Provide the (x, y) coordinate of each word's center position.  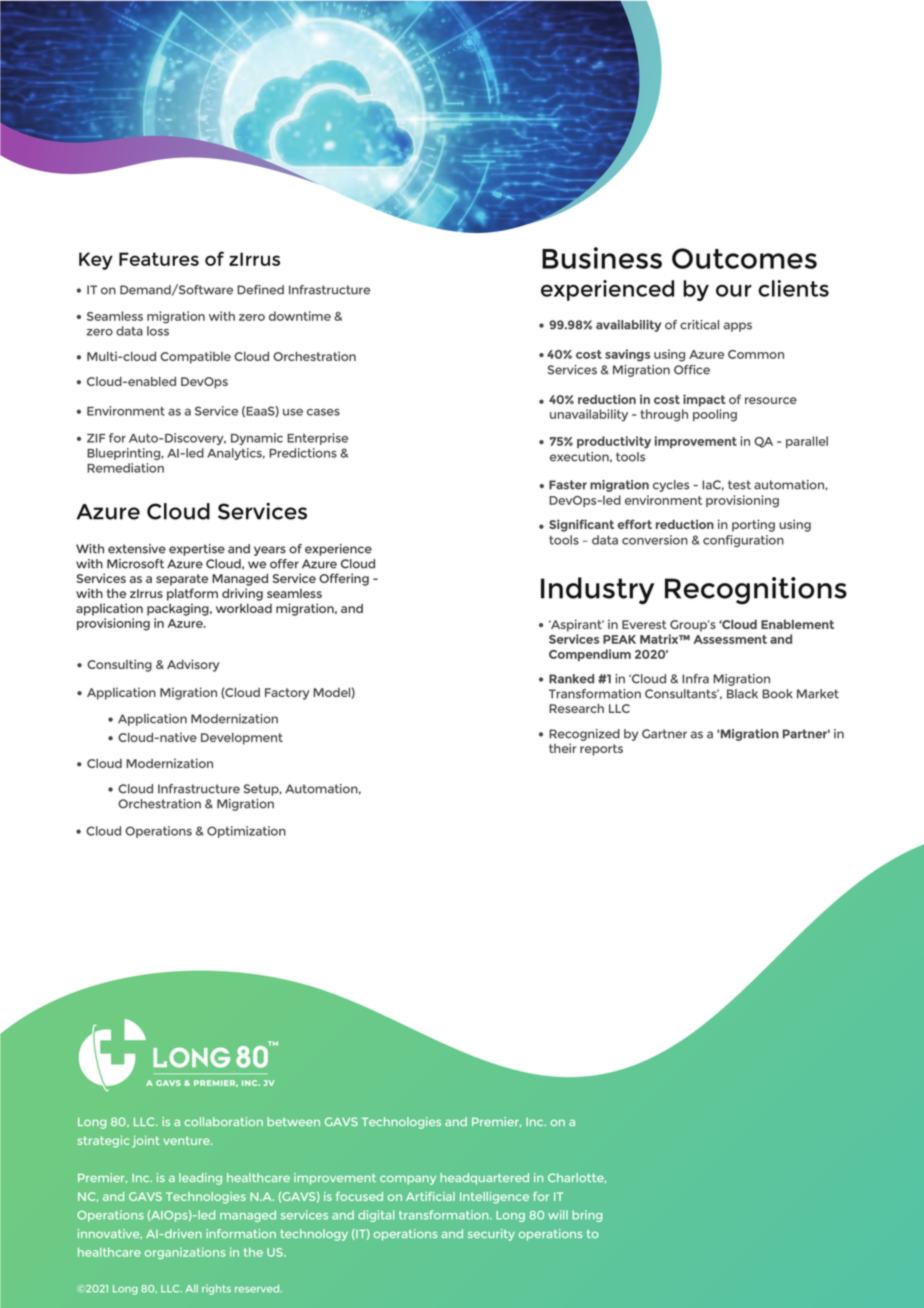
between (293, 1121)
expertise (197, 550)
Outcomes (744, 258)
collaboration (224, 1121)
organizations (185, 1253)
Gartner (664, 734)
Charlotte (577, 1178)
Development (242, 739)
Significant (581, 525)
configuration (743, 541)
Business (602, 258)
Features (159, 259)
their (562, 748)
